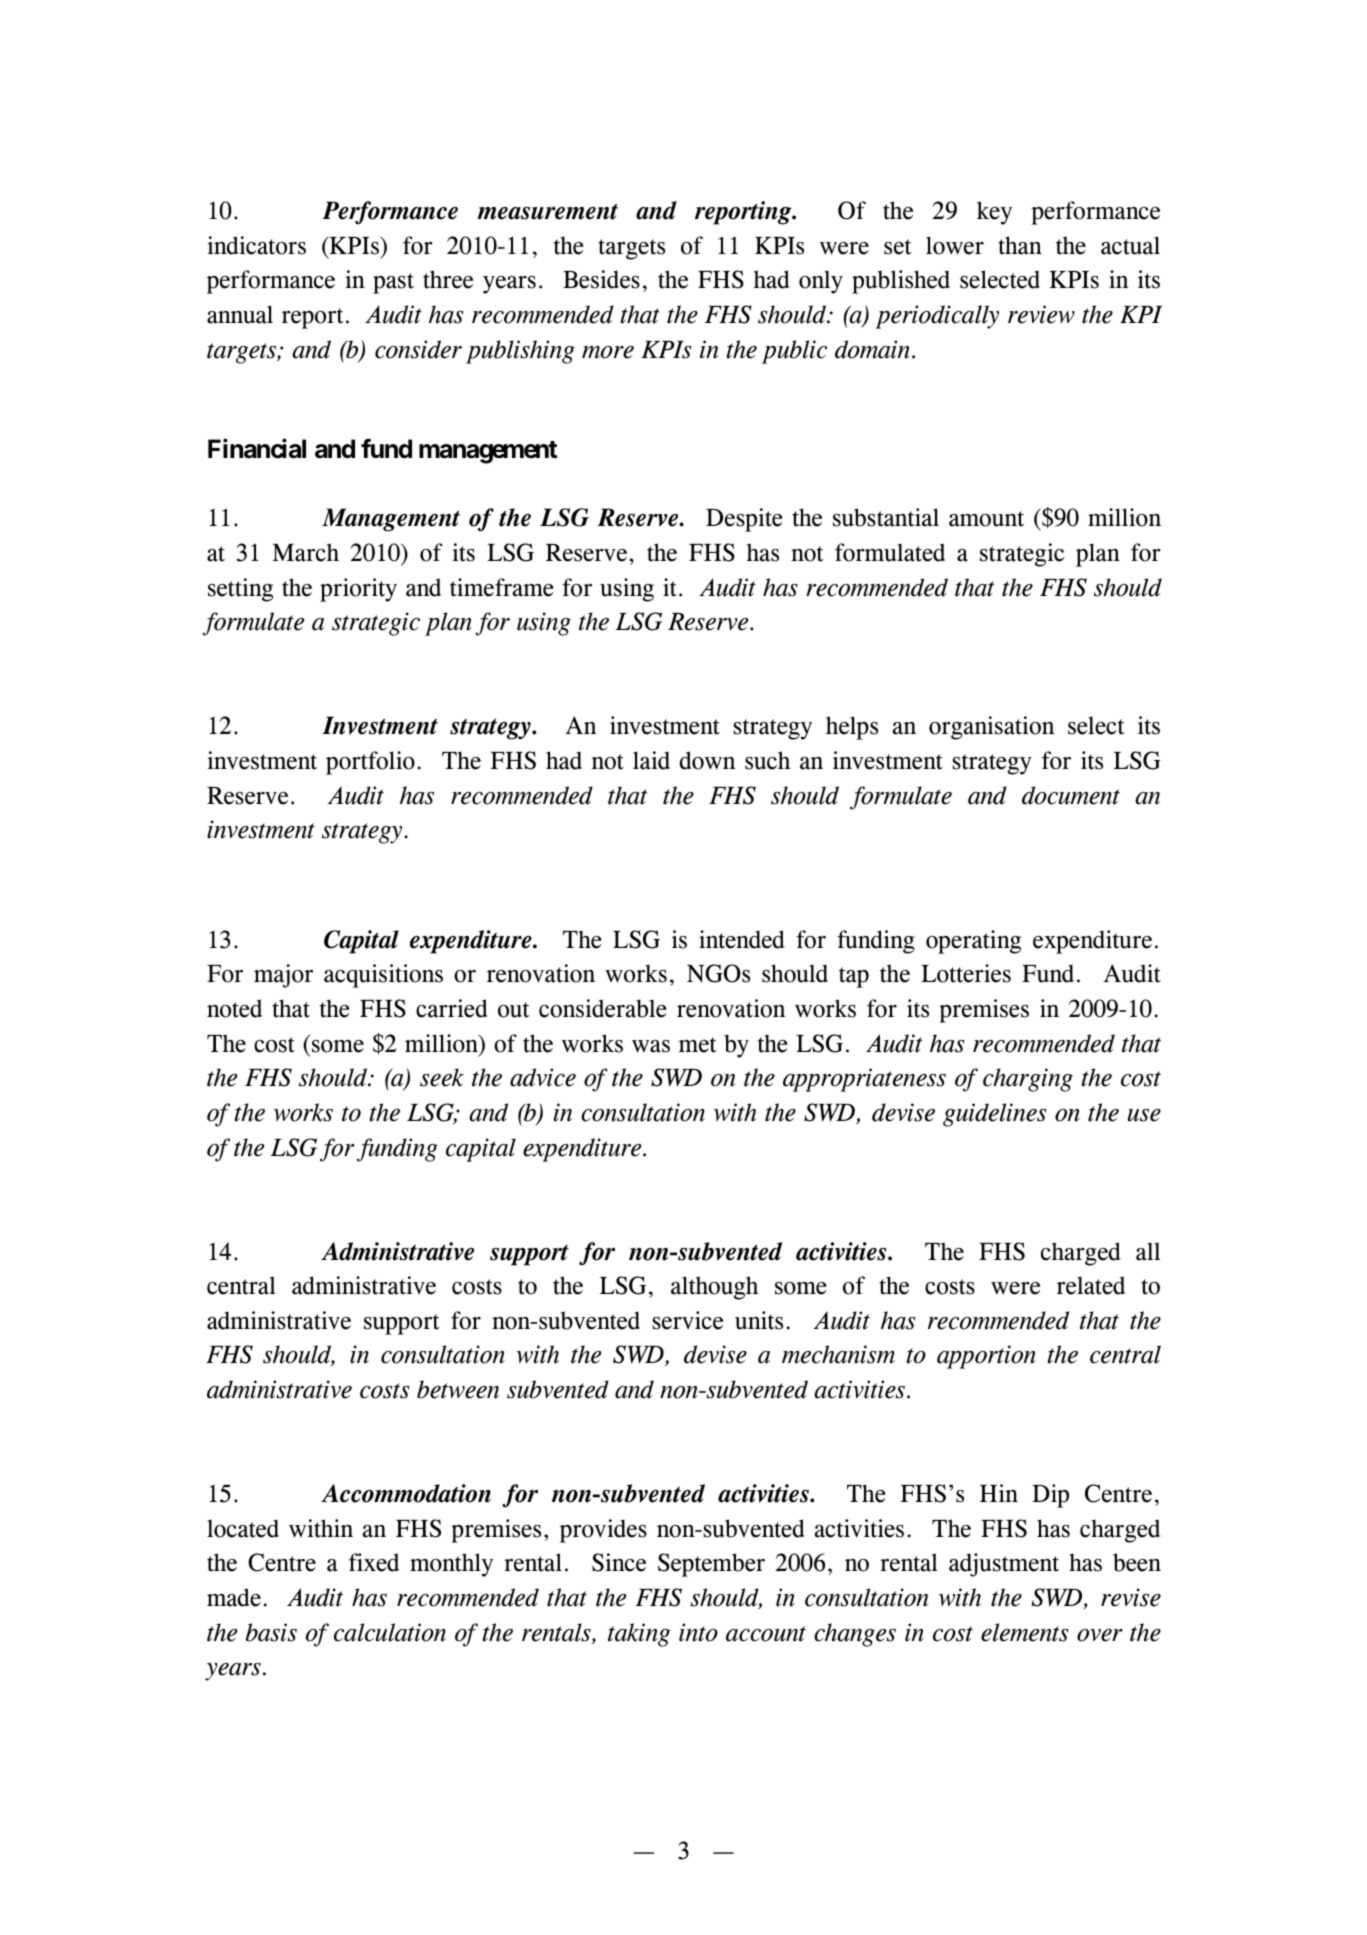 The image size is (1367, 1935). Describe the element at coordinates (973, 942) in the document. I see `operating` at that location.
